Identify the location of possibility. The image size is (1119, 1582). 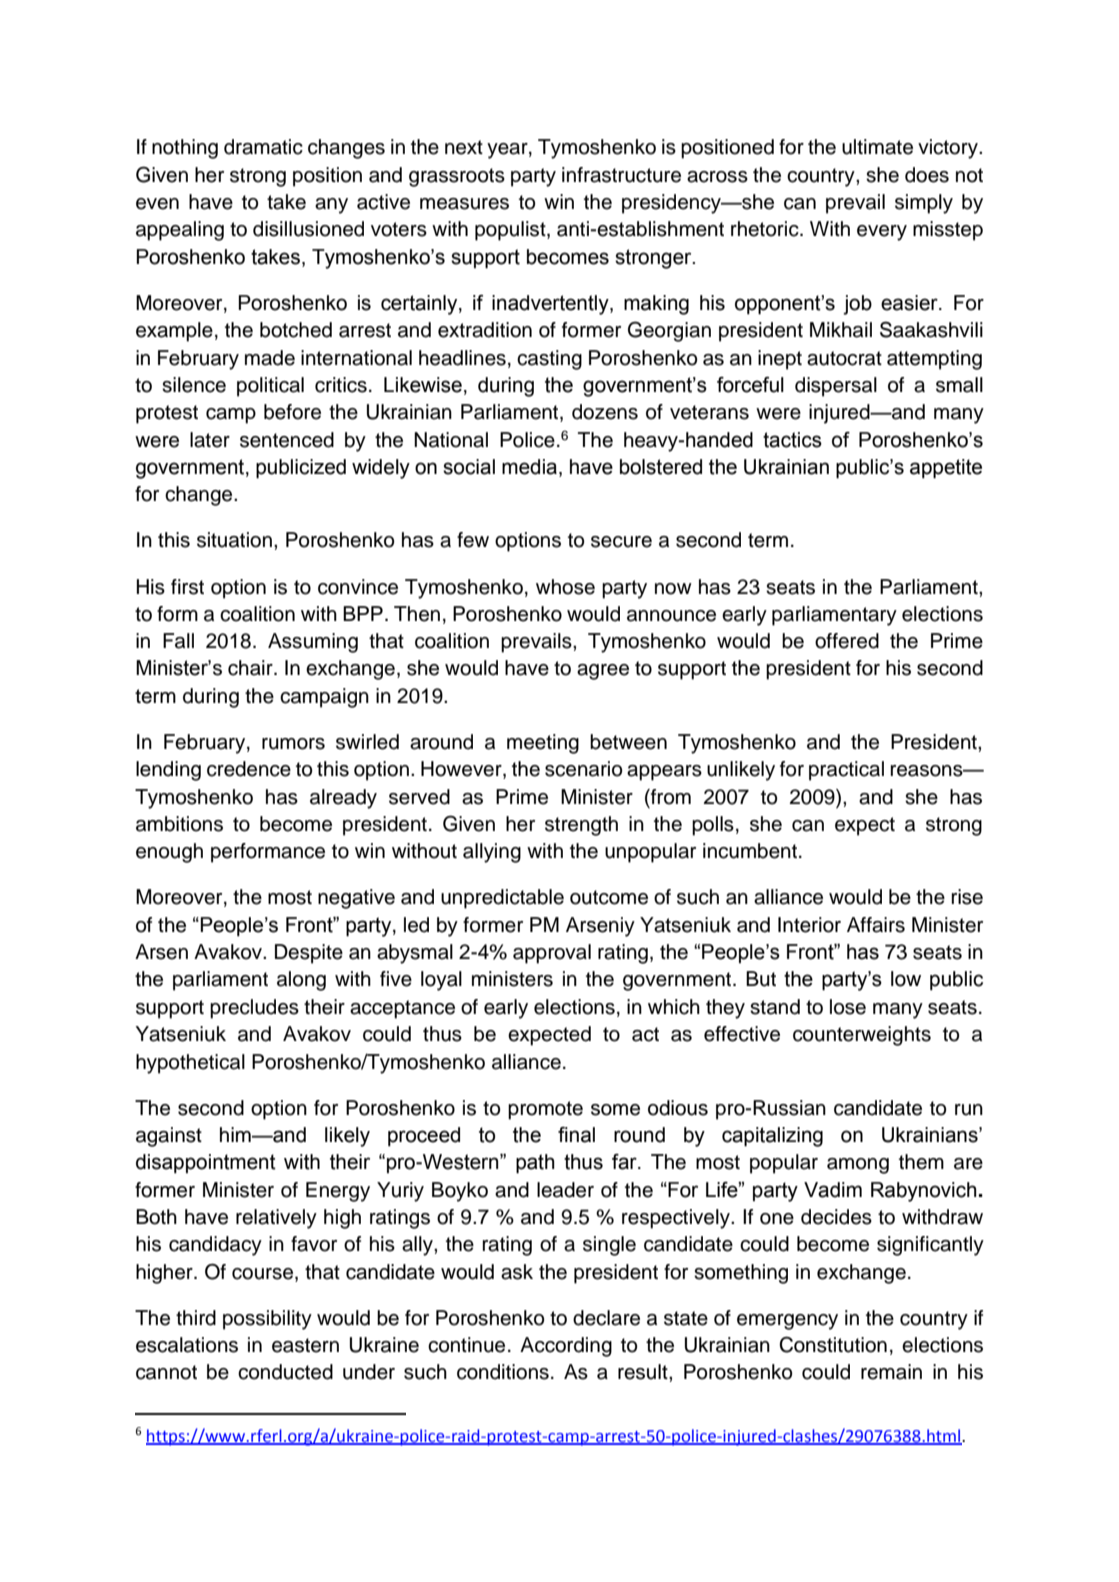
(267, 1320).
